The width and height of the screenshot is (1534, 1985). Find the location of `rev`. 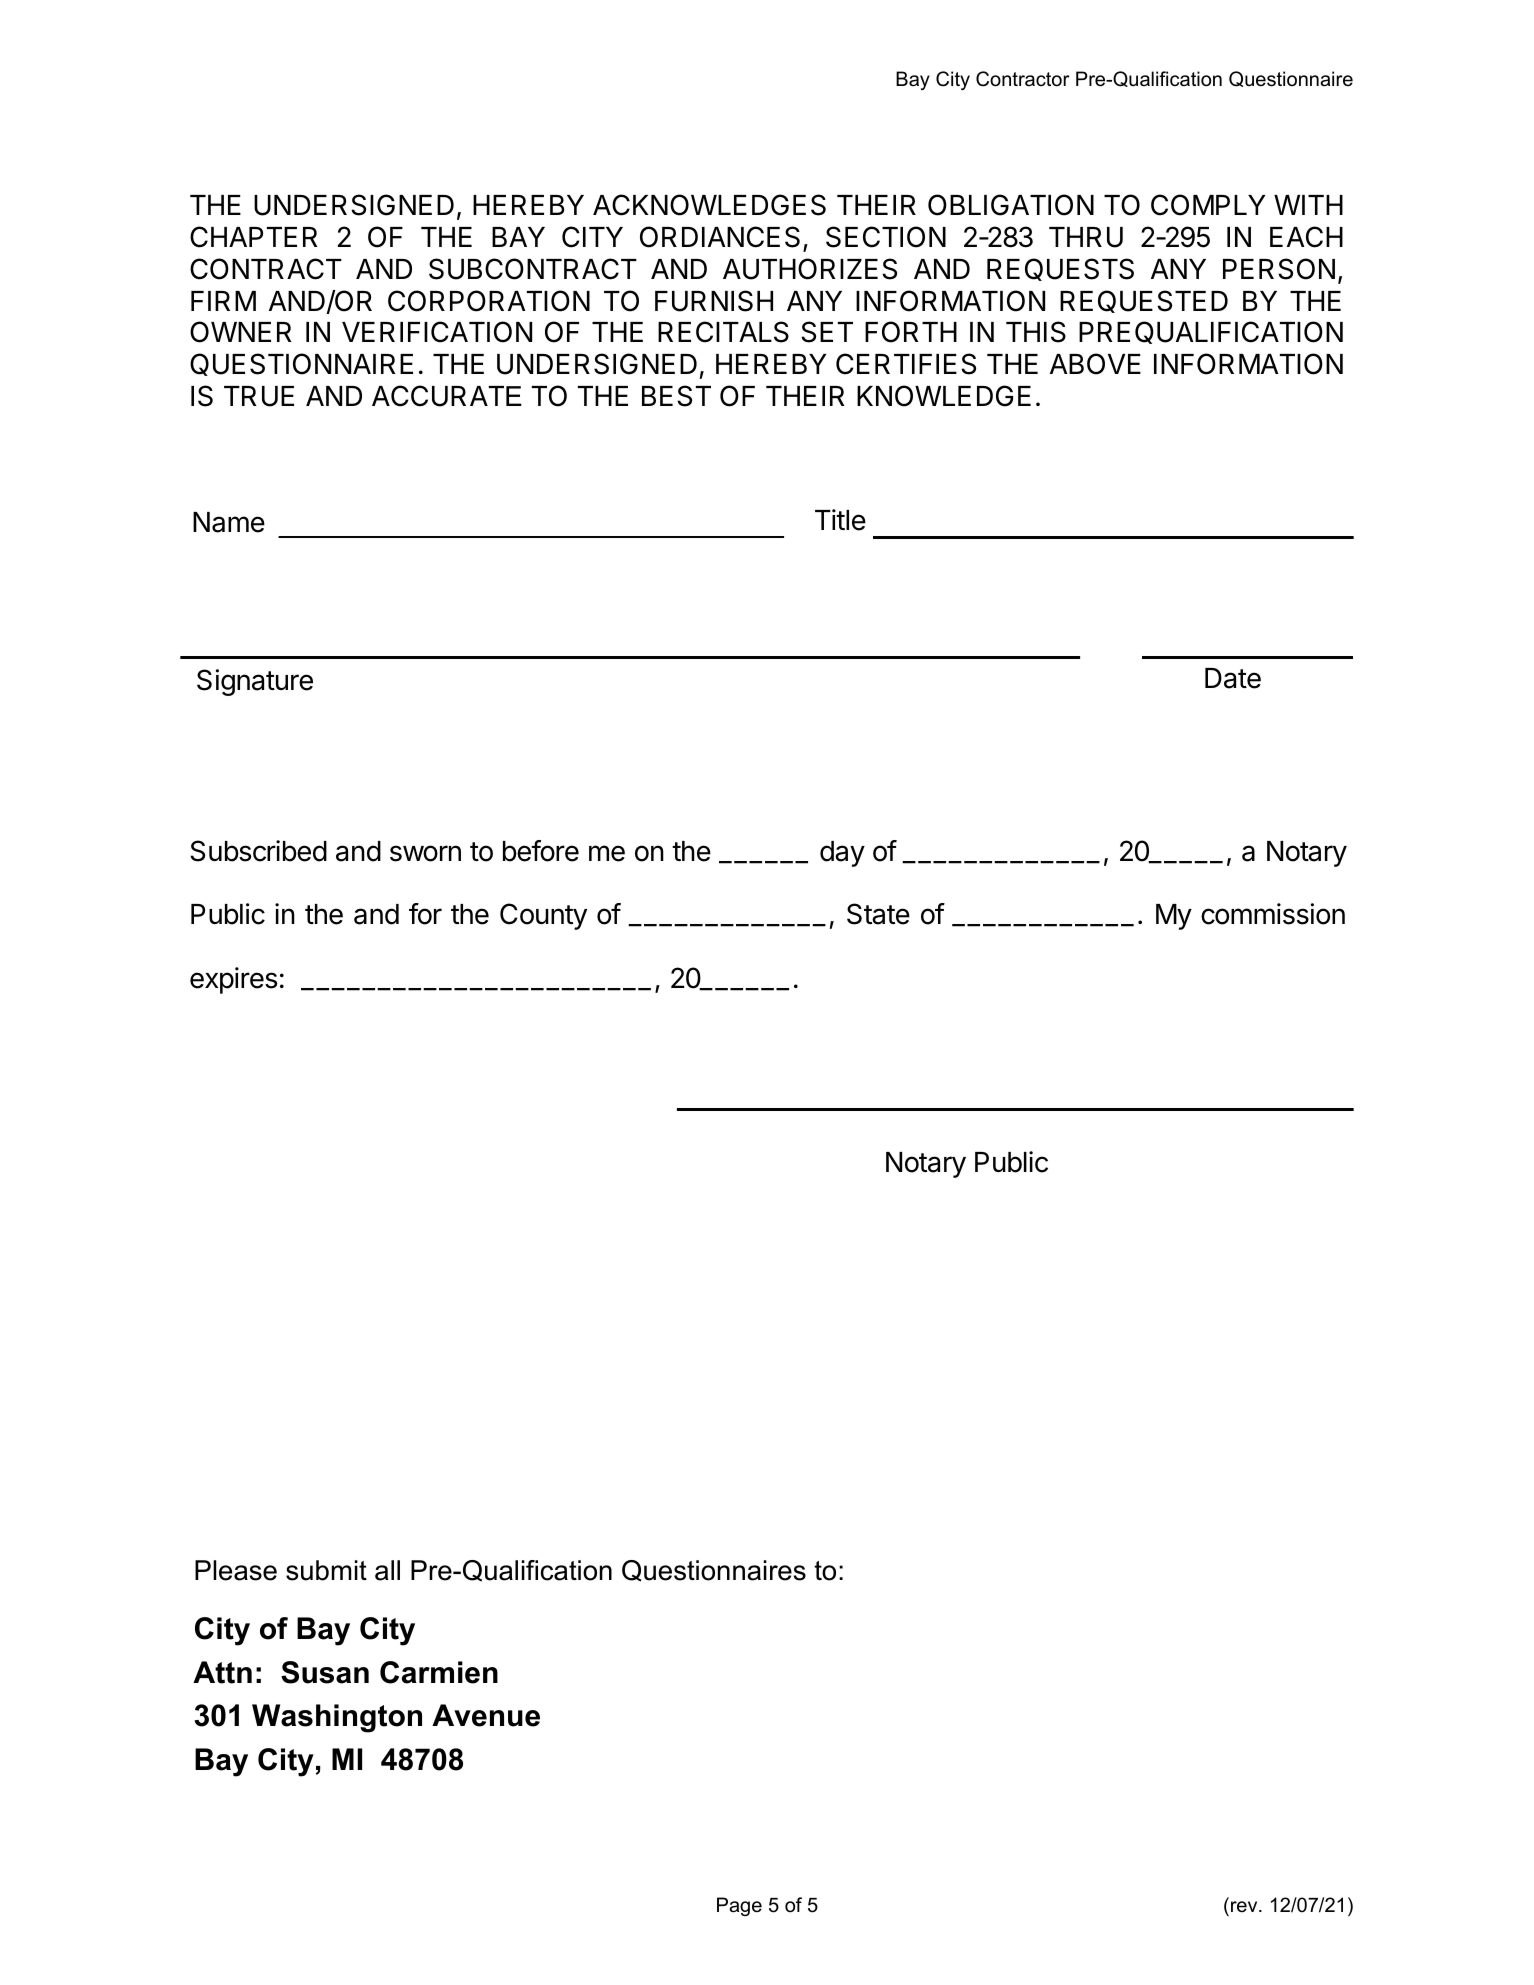

rev is located at coordinates (1245, 1907).
